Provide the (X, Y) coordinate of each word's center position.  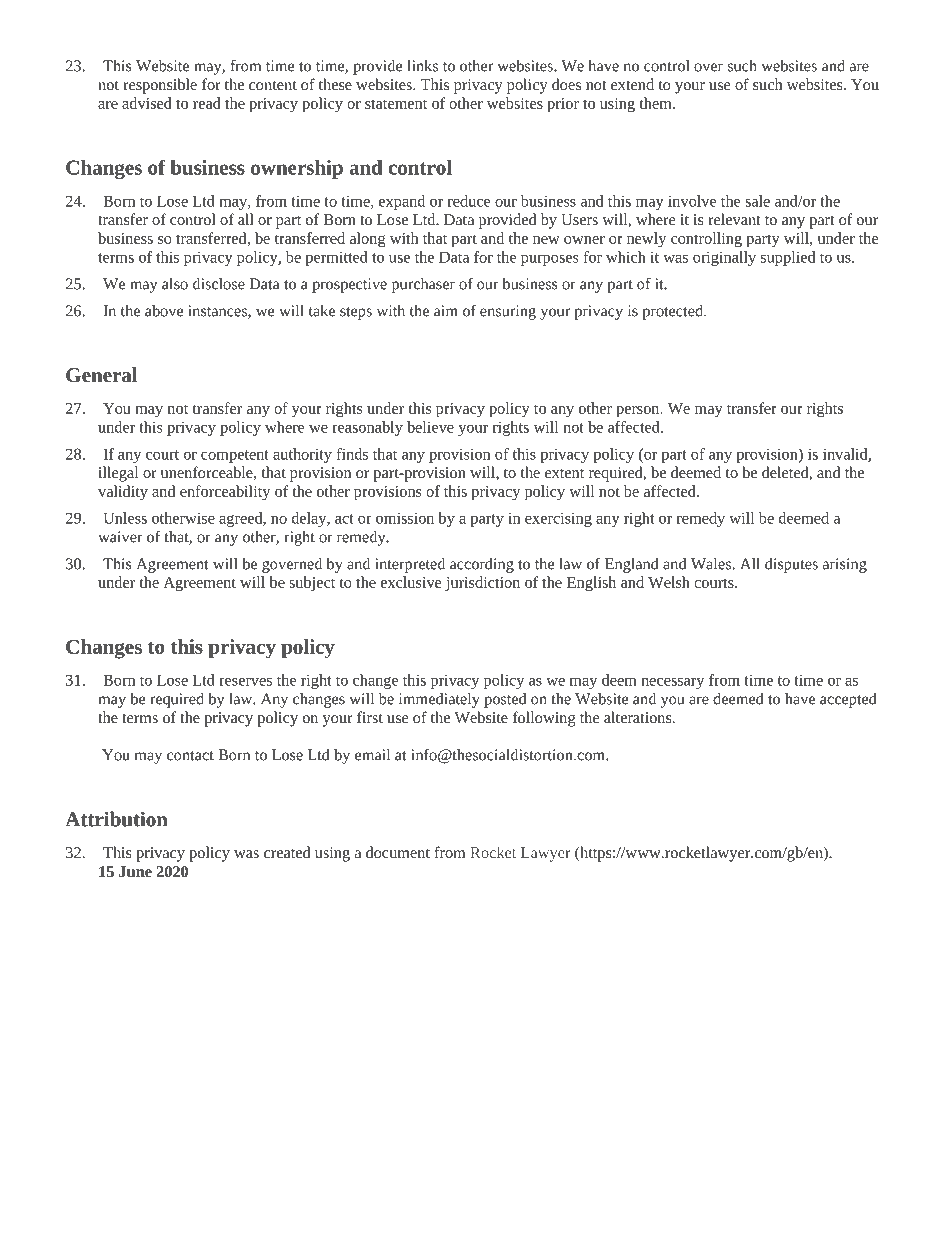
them (656, 103)
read (207, 103)
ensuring (508, 312)
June (135, 871)
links (422, 66)
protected (673, 312)
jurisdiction (482, 584)
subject (312, 583)
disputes (791, 565)
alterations (639, 717)
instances (218, 312)
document (398, 852)
